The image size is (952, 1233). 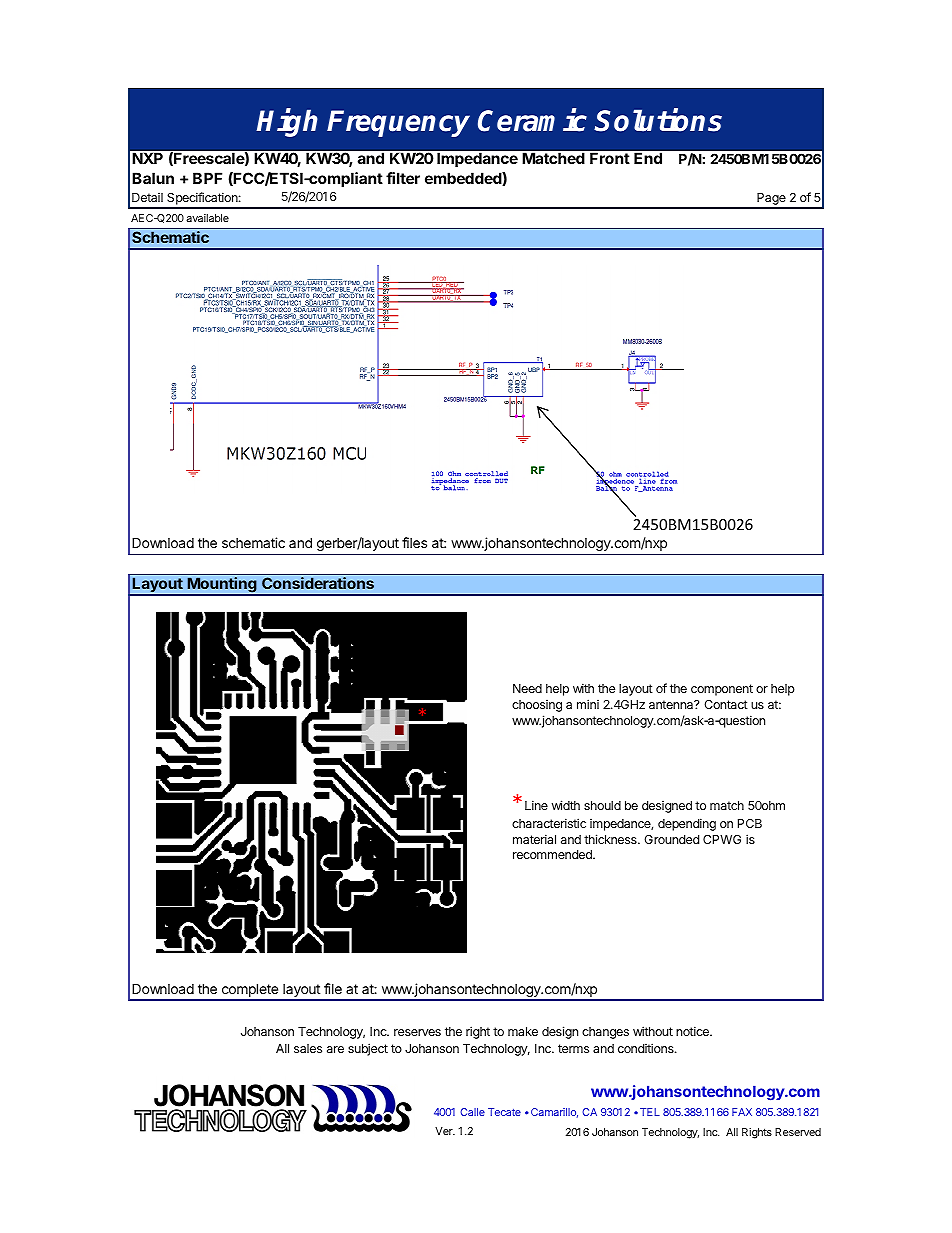 What do you see at coordinates (207, 178) in the page?
I see `BPF` at bounding box center [207, 178].
